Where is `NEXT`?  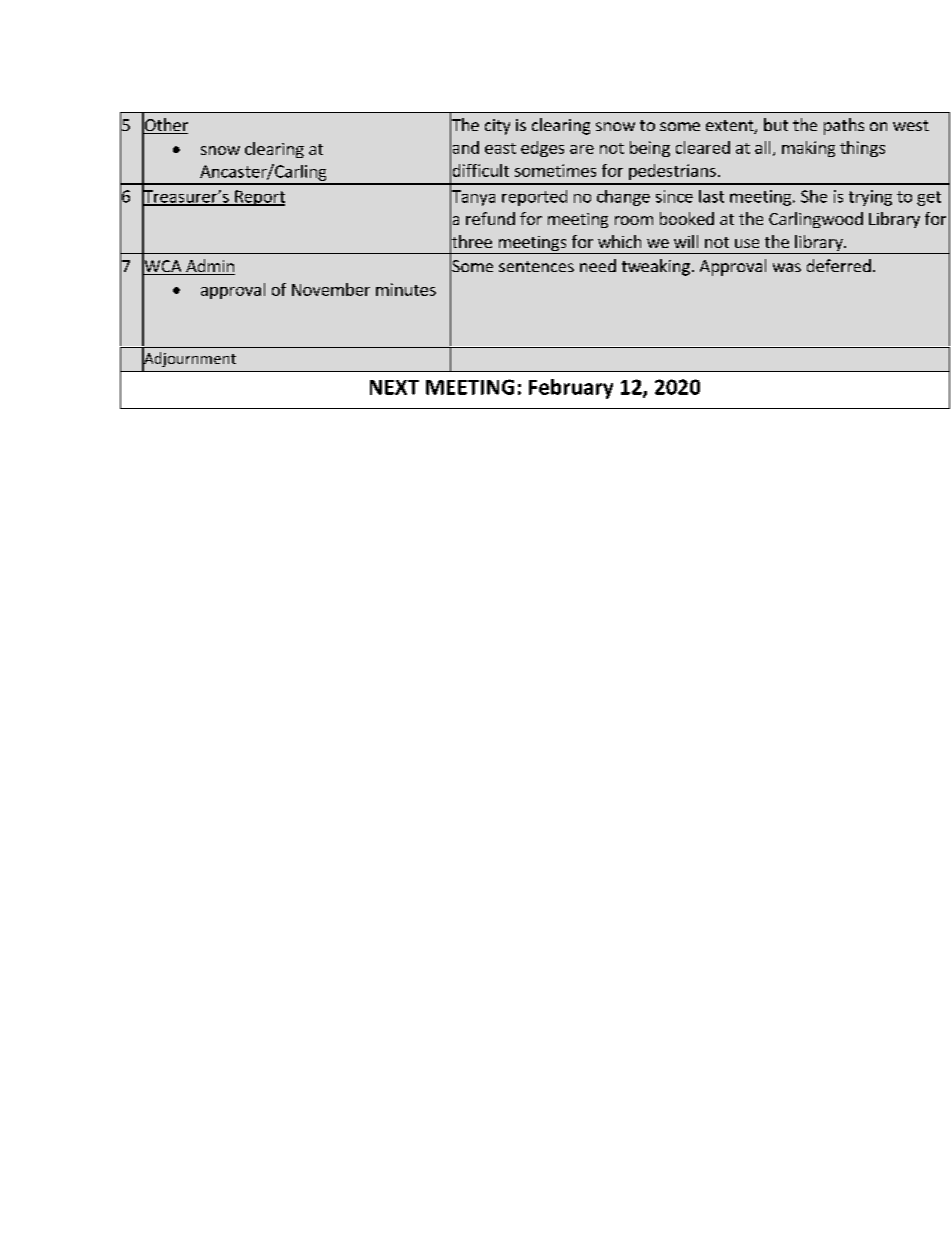 NEXT is located at coordinates (394, 387).
